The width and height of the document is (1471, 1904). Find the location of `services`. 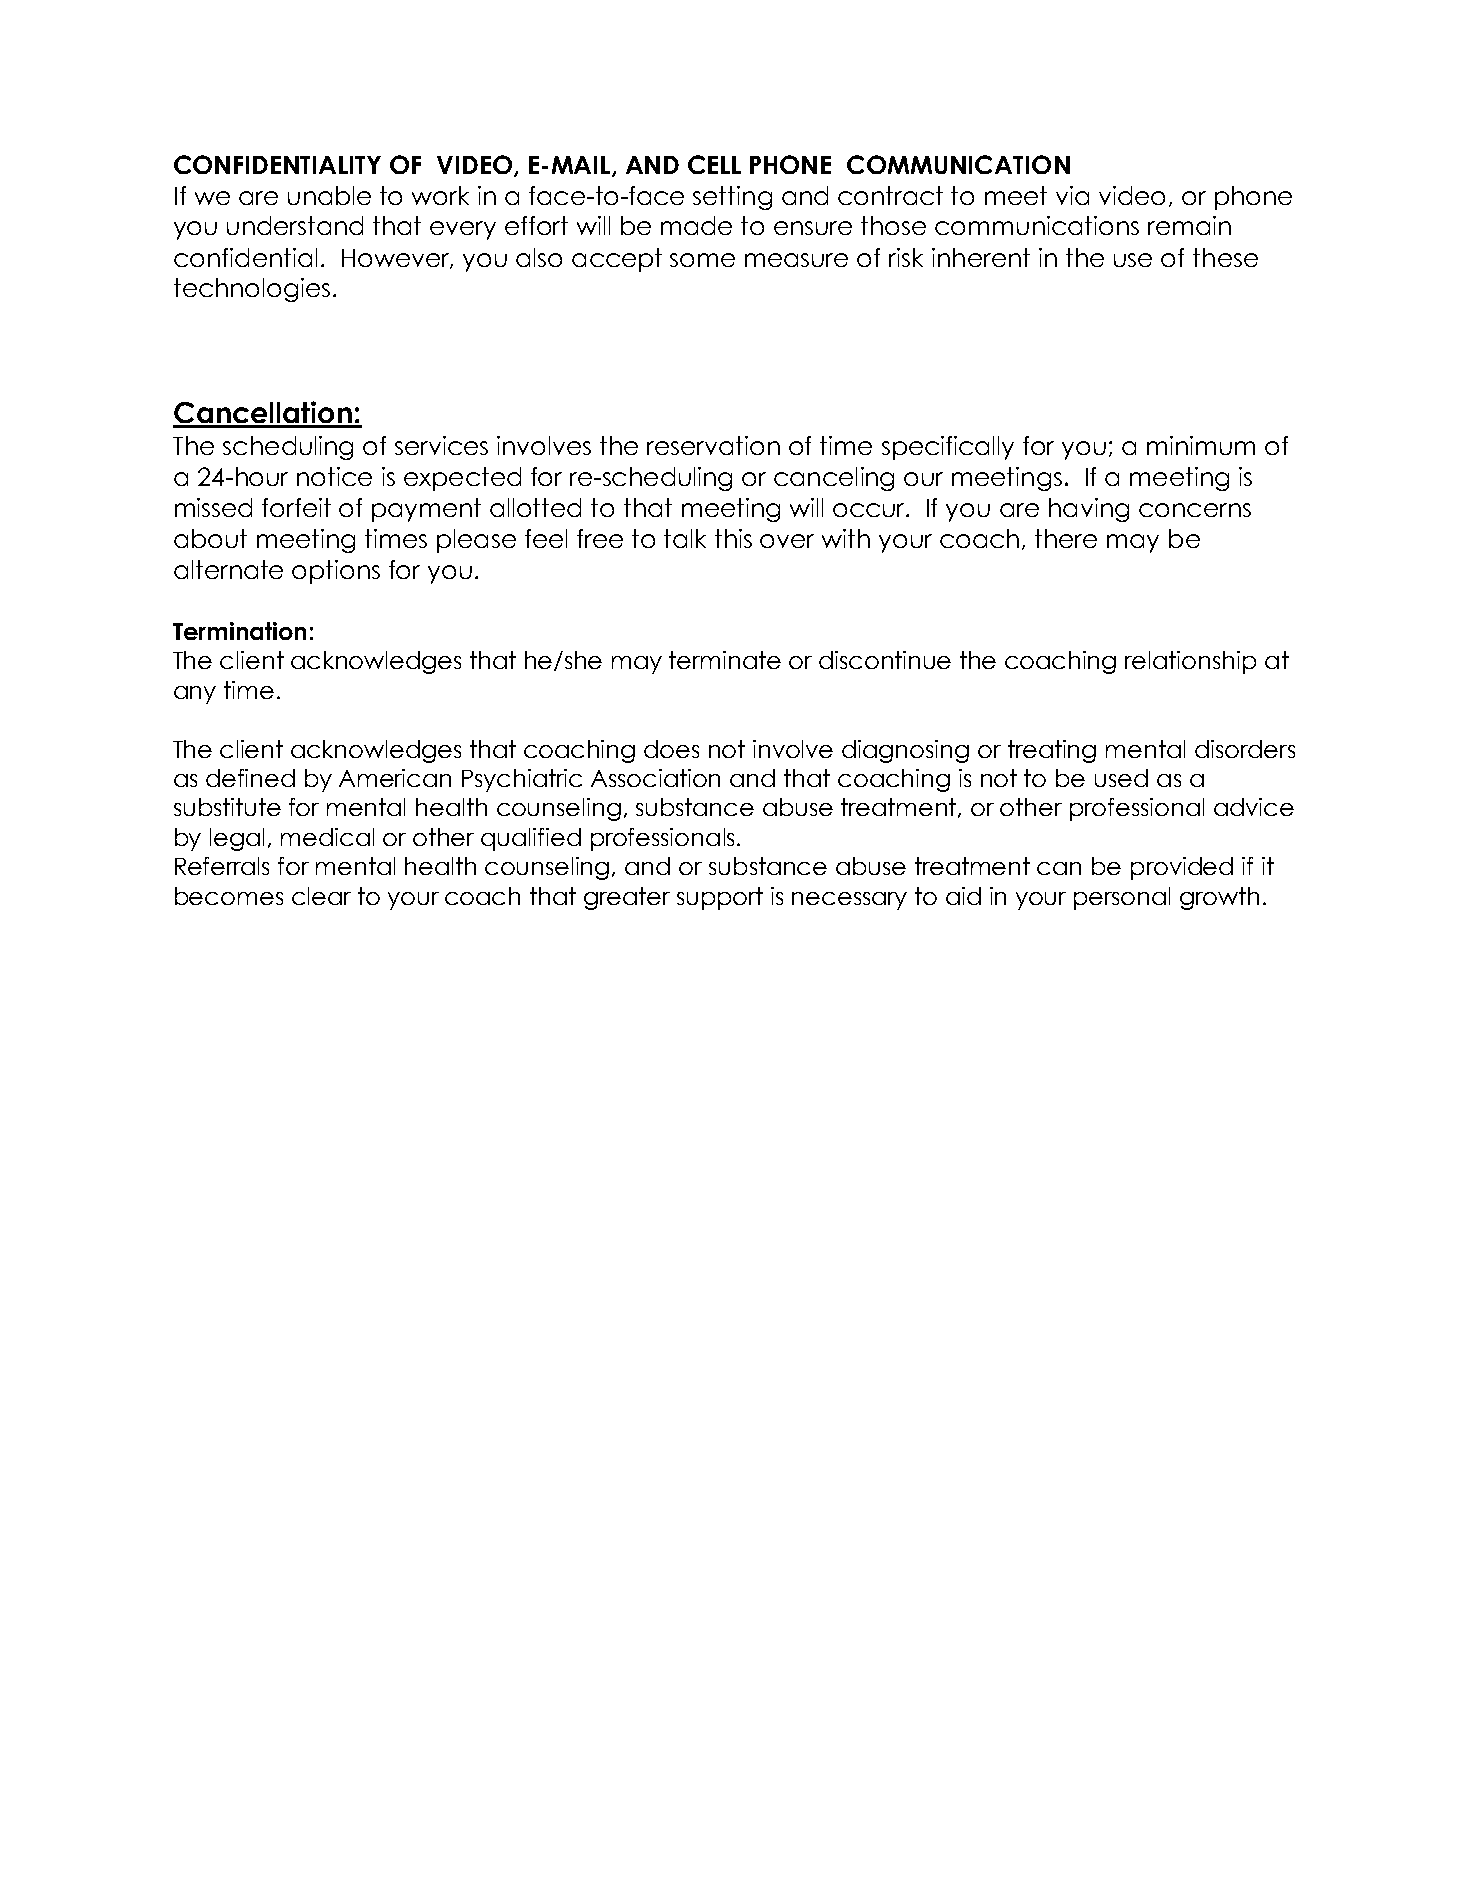

services is located at coordinates (441, 445).
